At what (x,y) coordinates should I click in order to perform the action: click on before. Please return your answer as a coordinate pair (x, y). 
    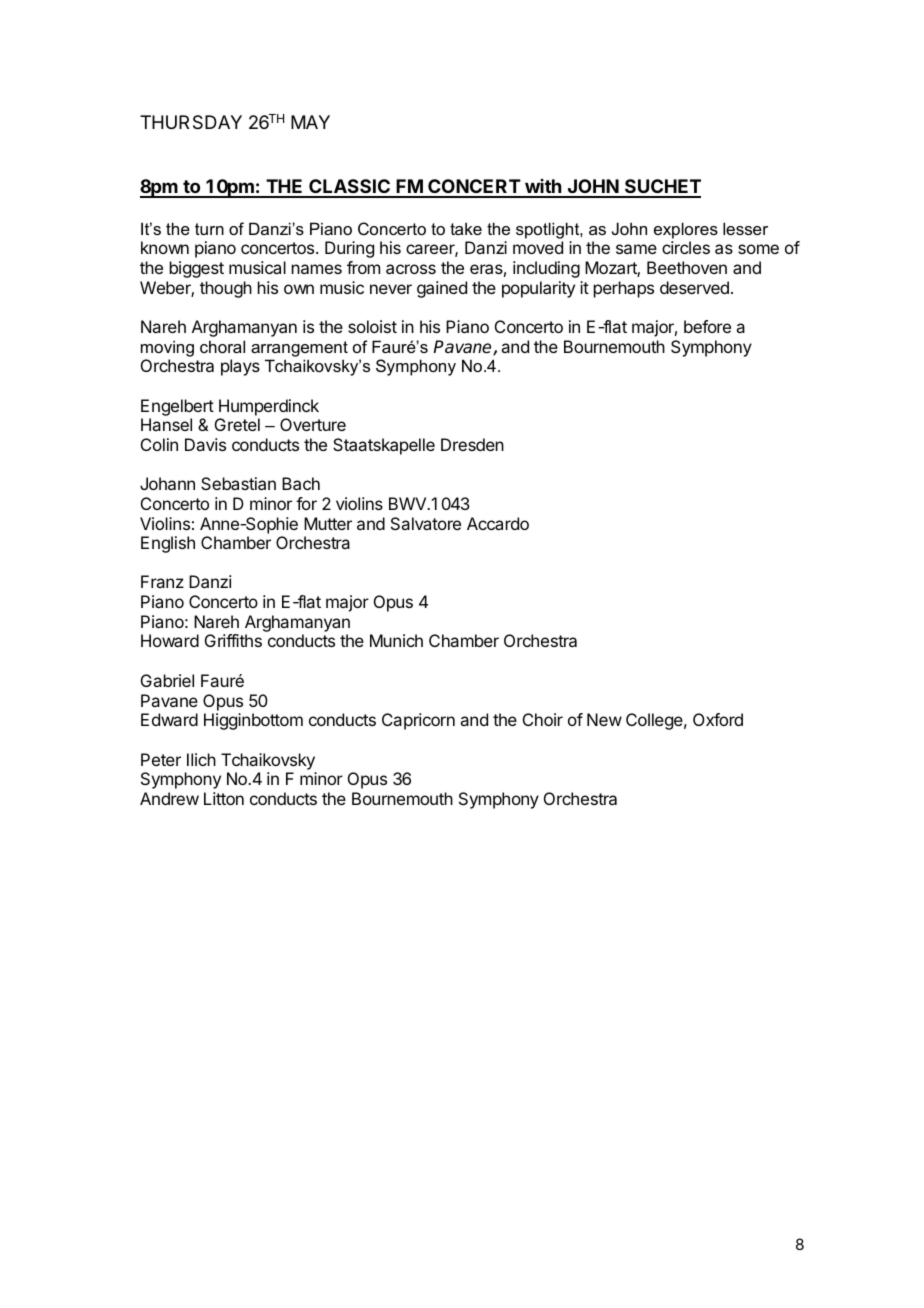
    Looking at the image, I should click on (707, 326).
